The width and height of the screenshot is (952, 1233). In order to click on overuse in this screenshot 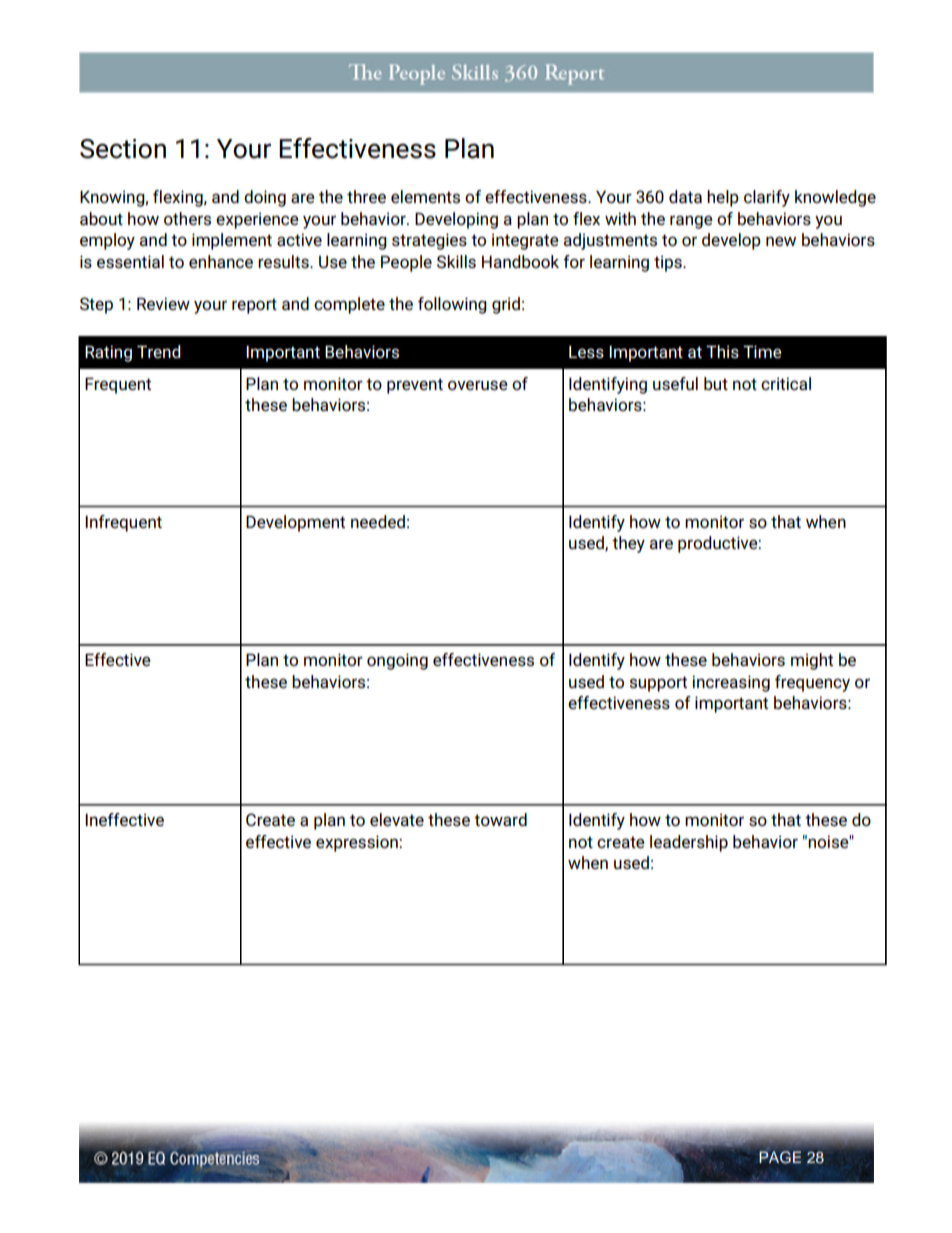, I will do `click(478, 385)`.
